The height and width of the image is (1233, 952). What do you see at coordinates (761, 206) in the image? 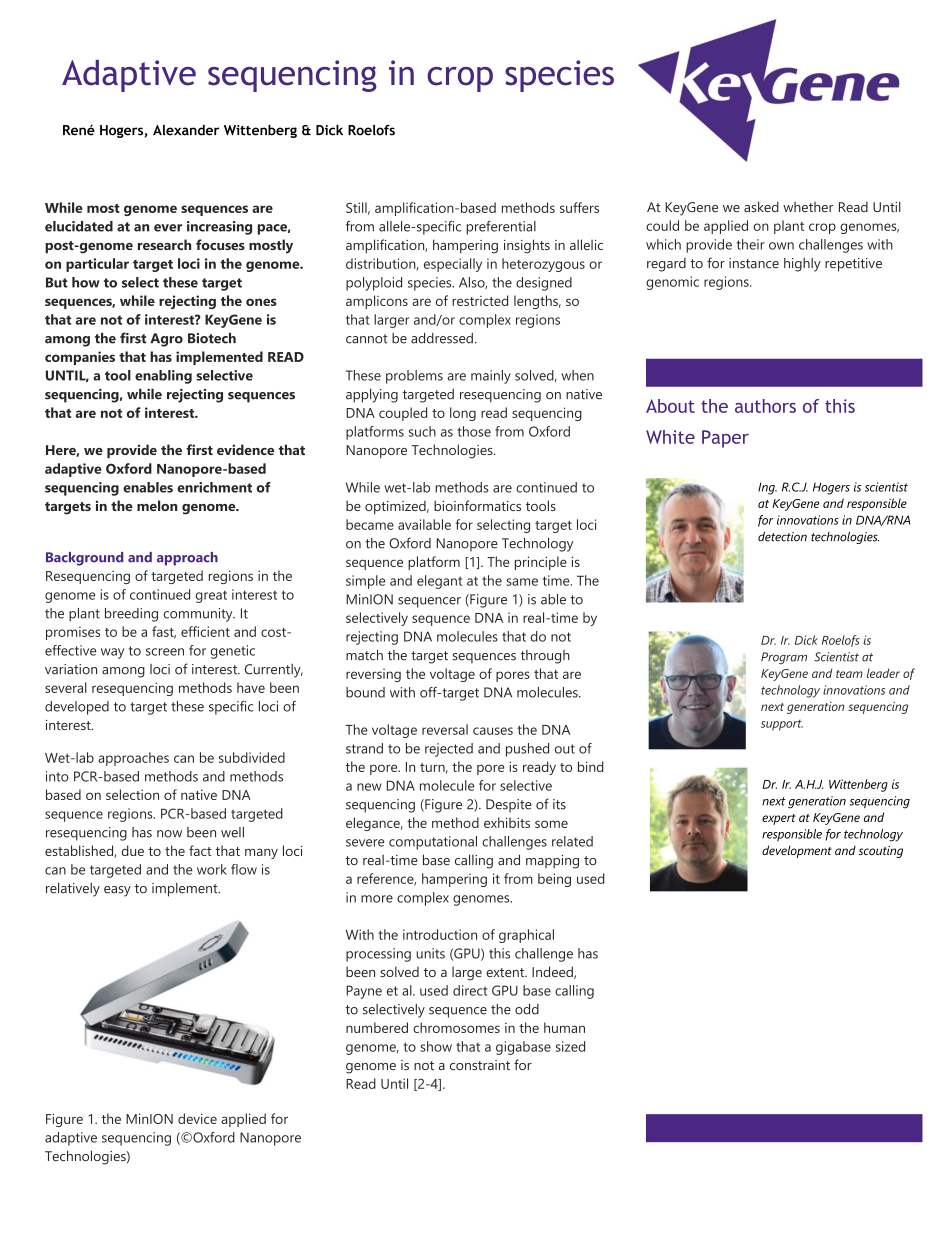
I see `asked` at bounding box center [761, 206].
